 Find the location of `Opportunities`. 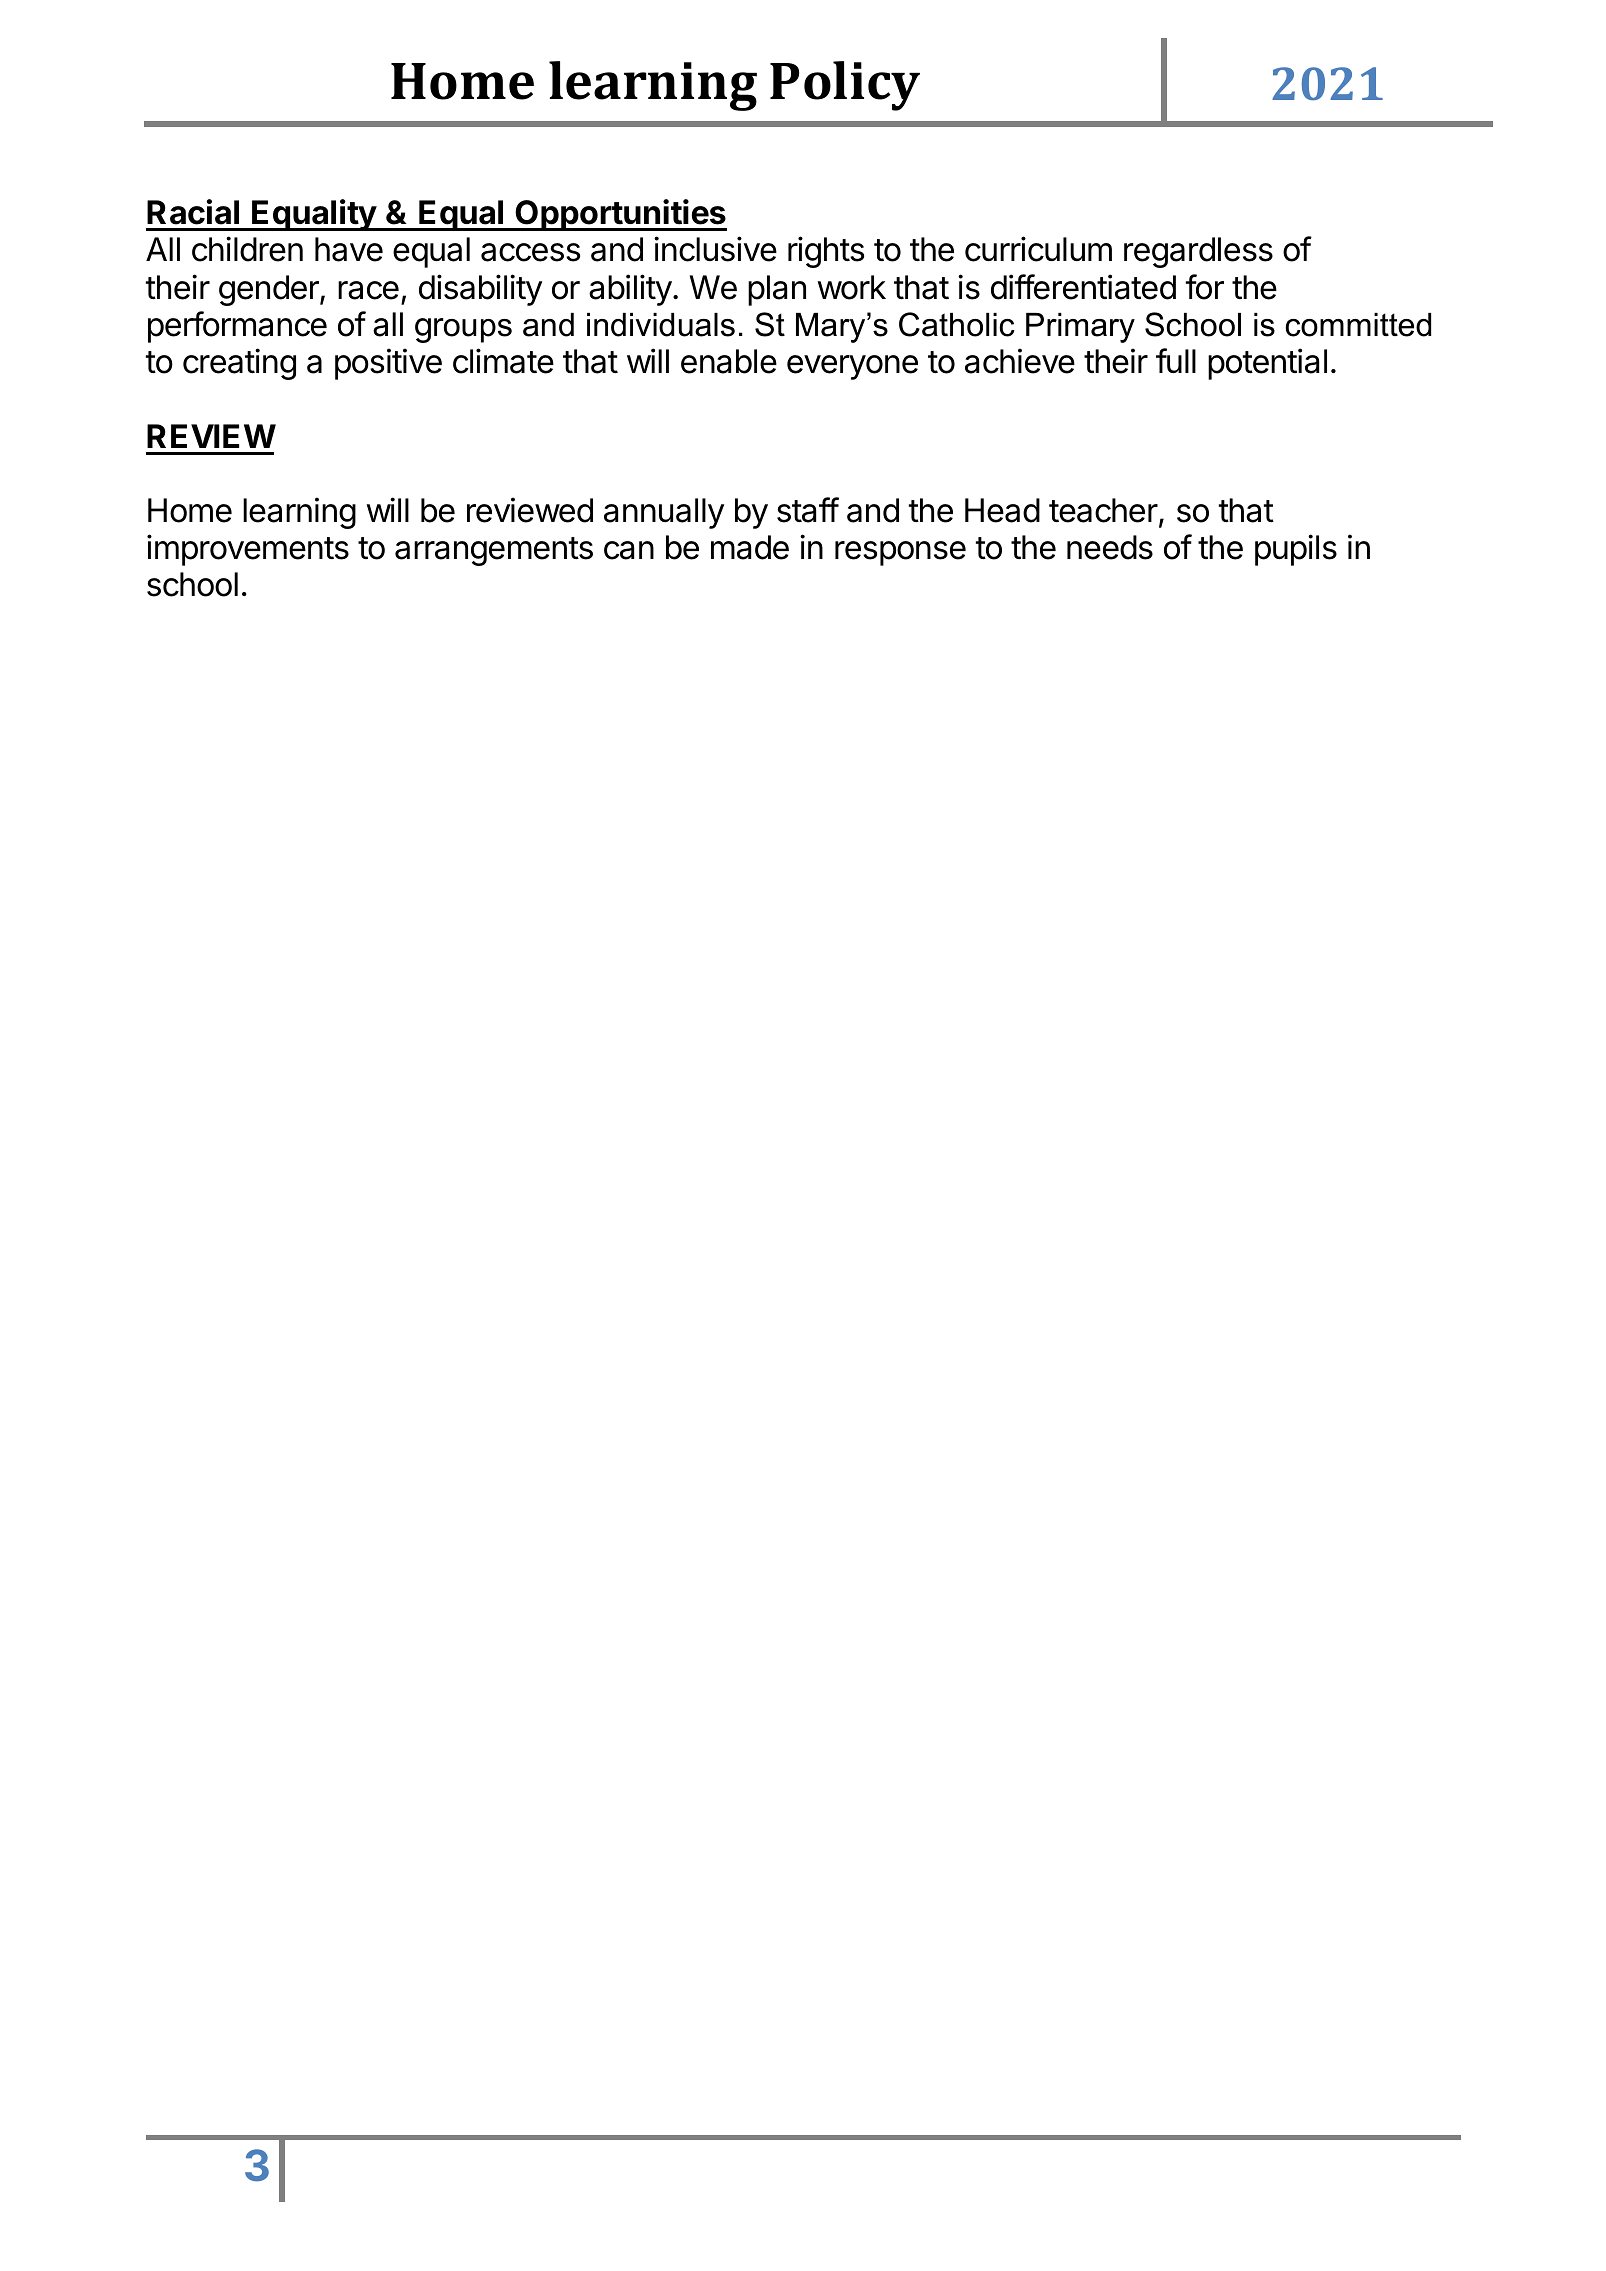

Opportunities is located at coordinates (620, 215).
